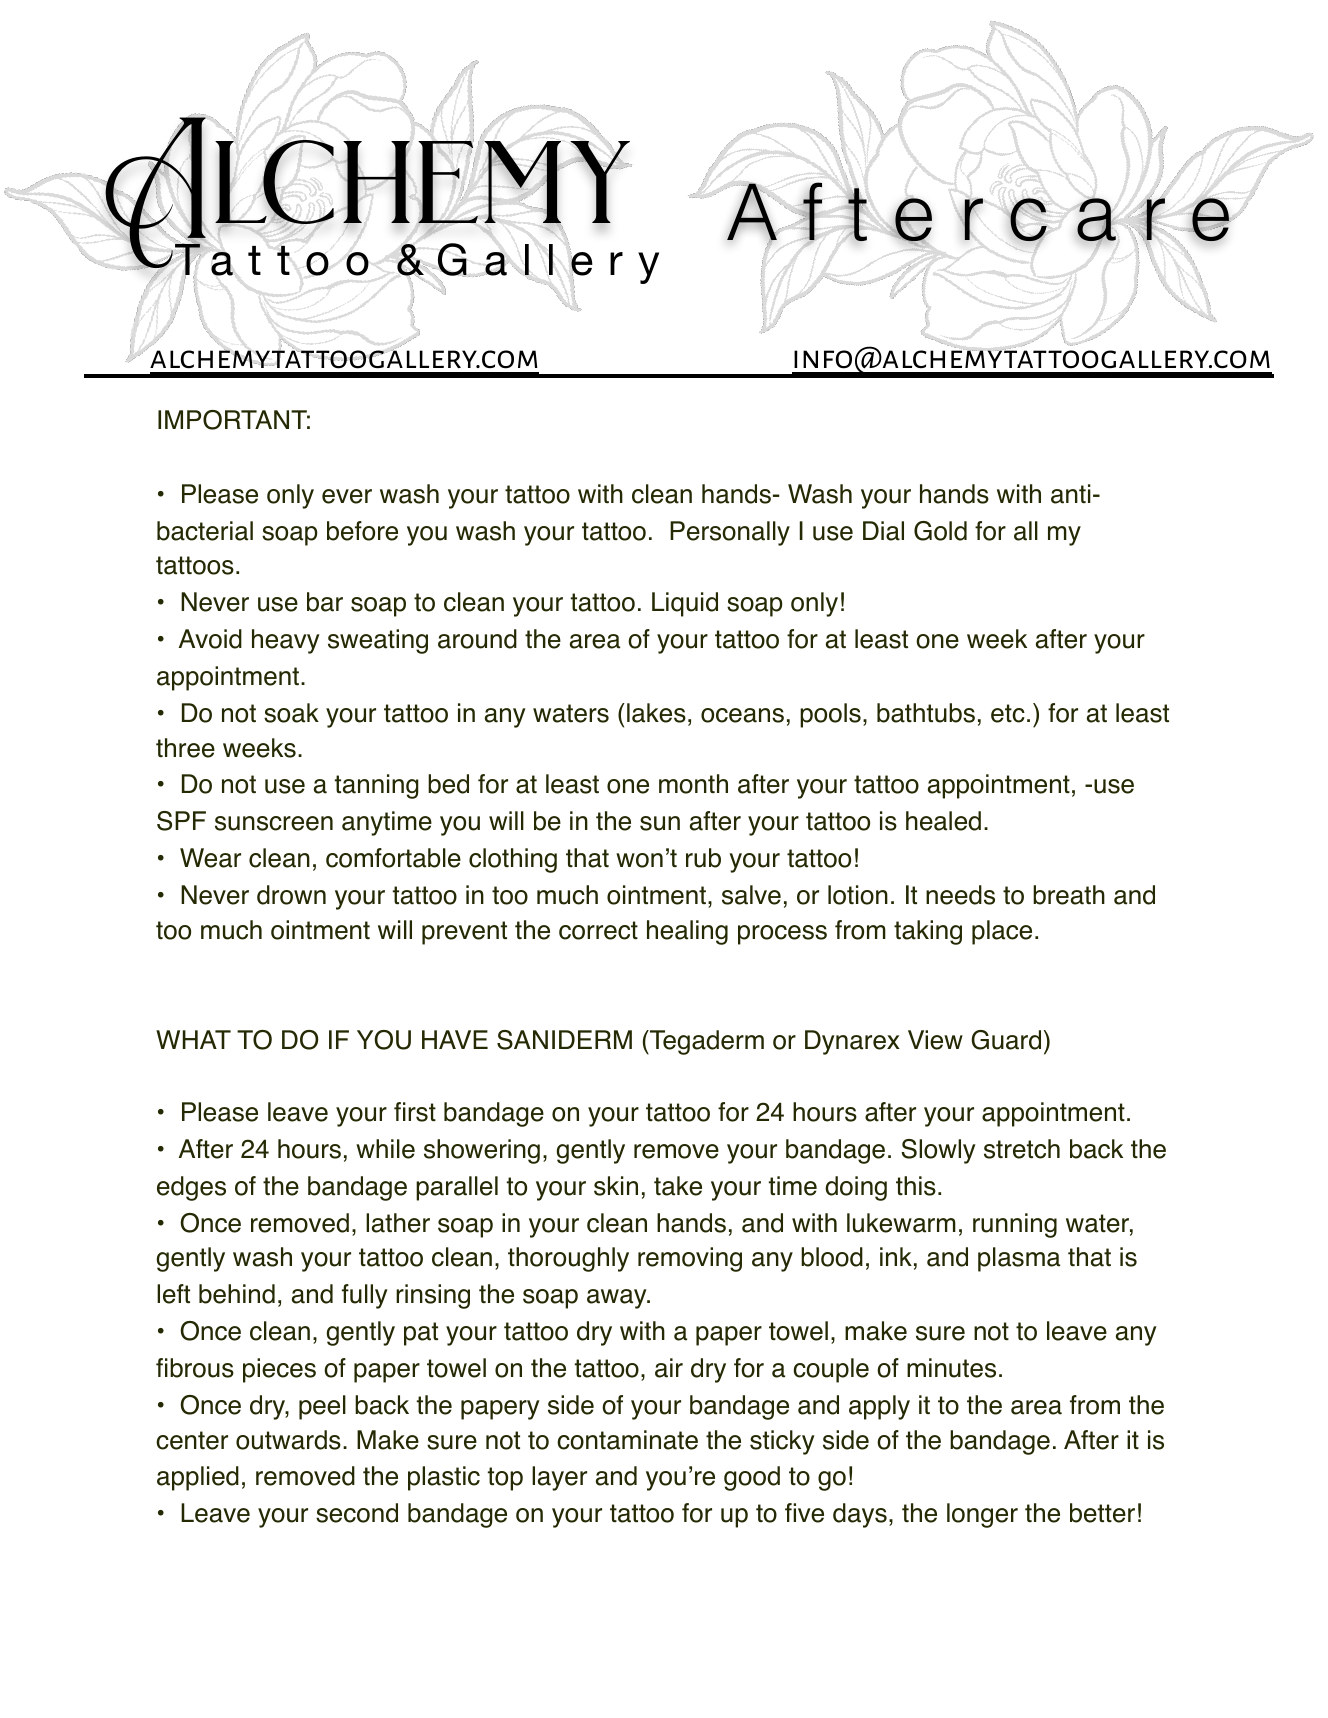 The height and width of the screenshot is (1718, 1328). What do you see at coordinates (288, 1440) in the screenshot?
I see `outwards` at bounding box center [288, 1440].
